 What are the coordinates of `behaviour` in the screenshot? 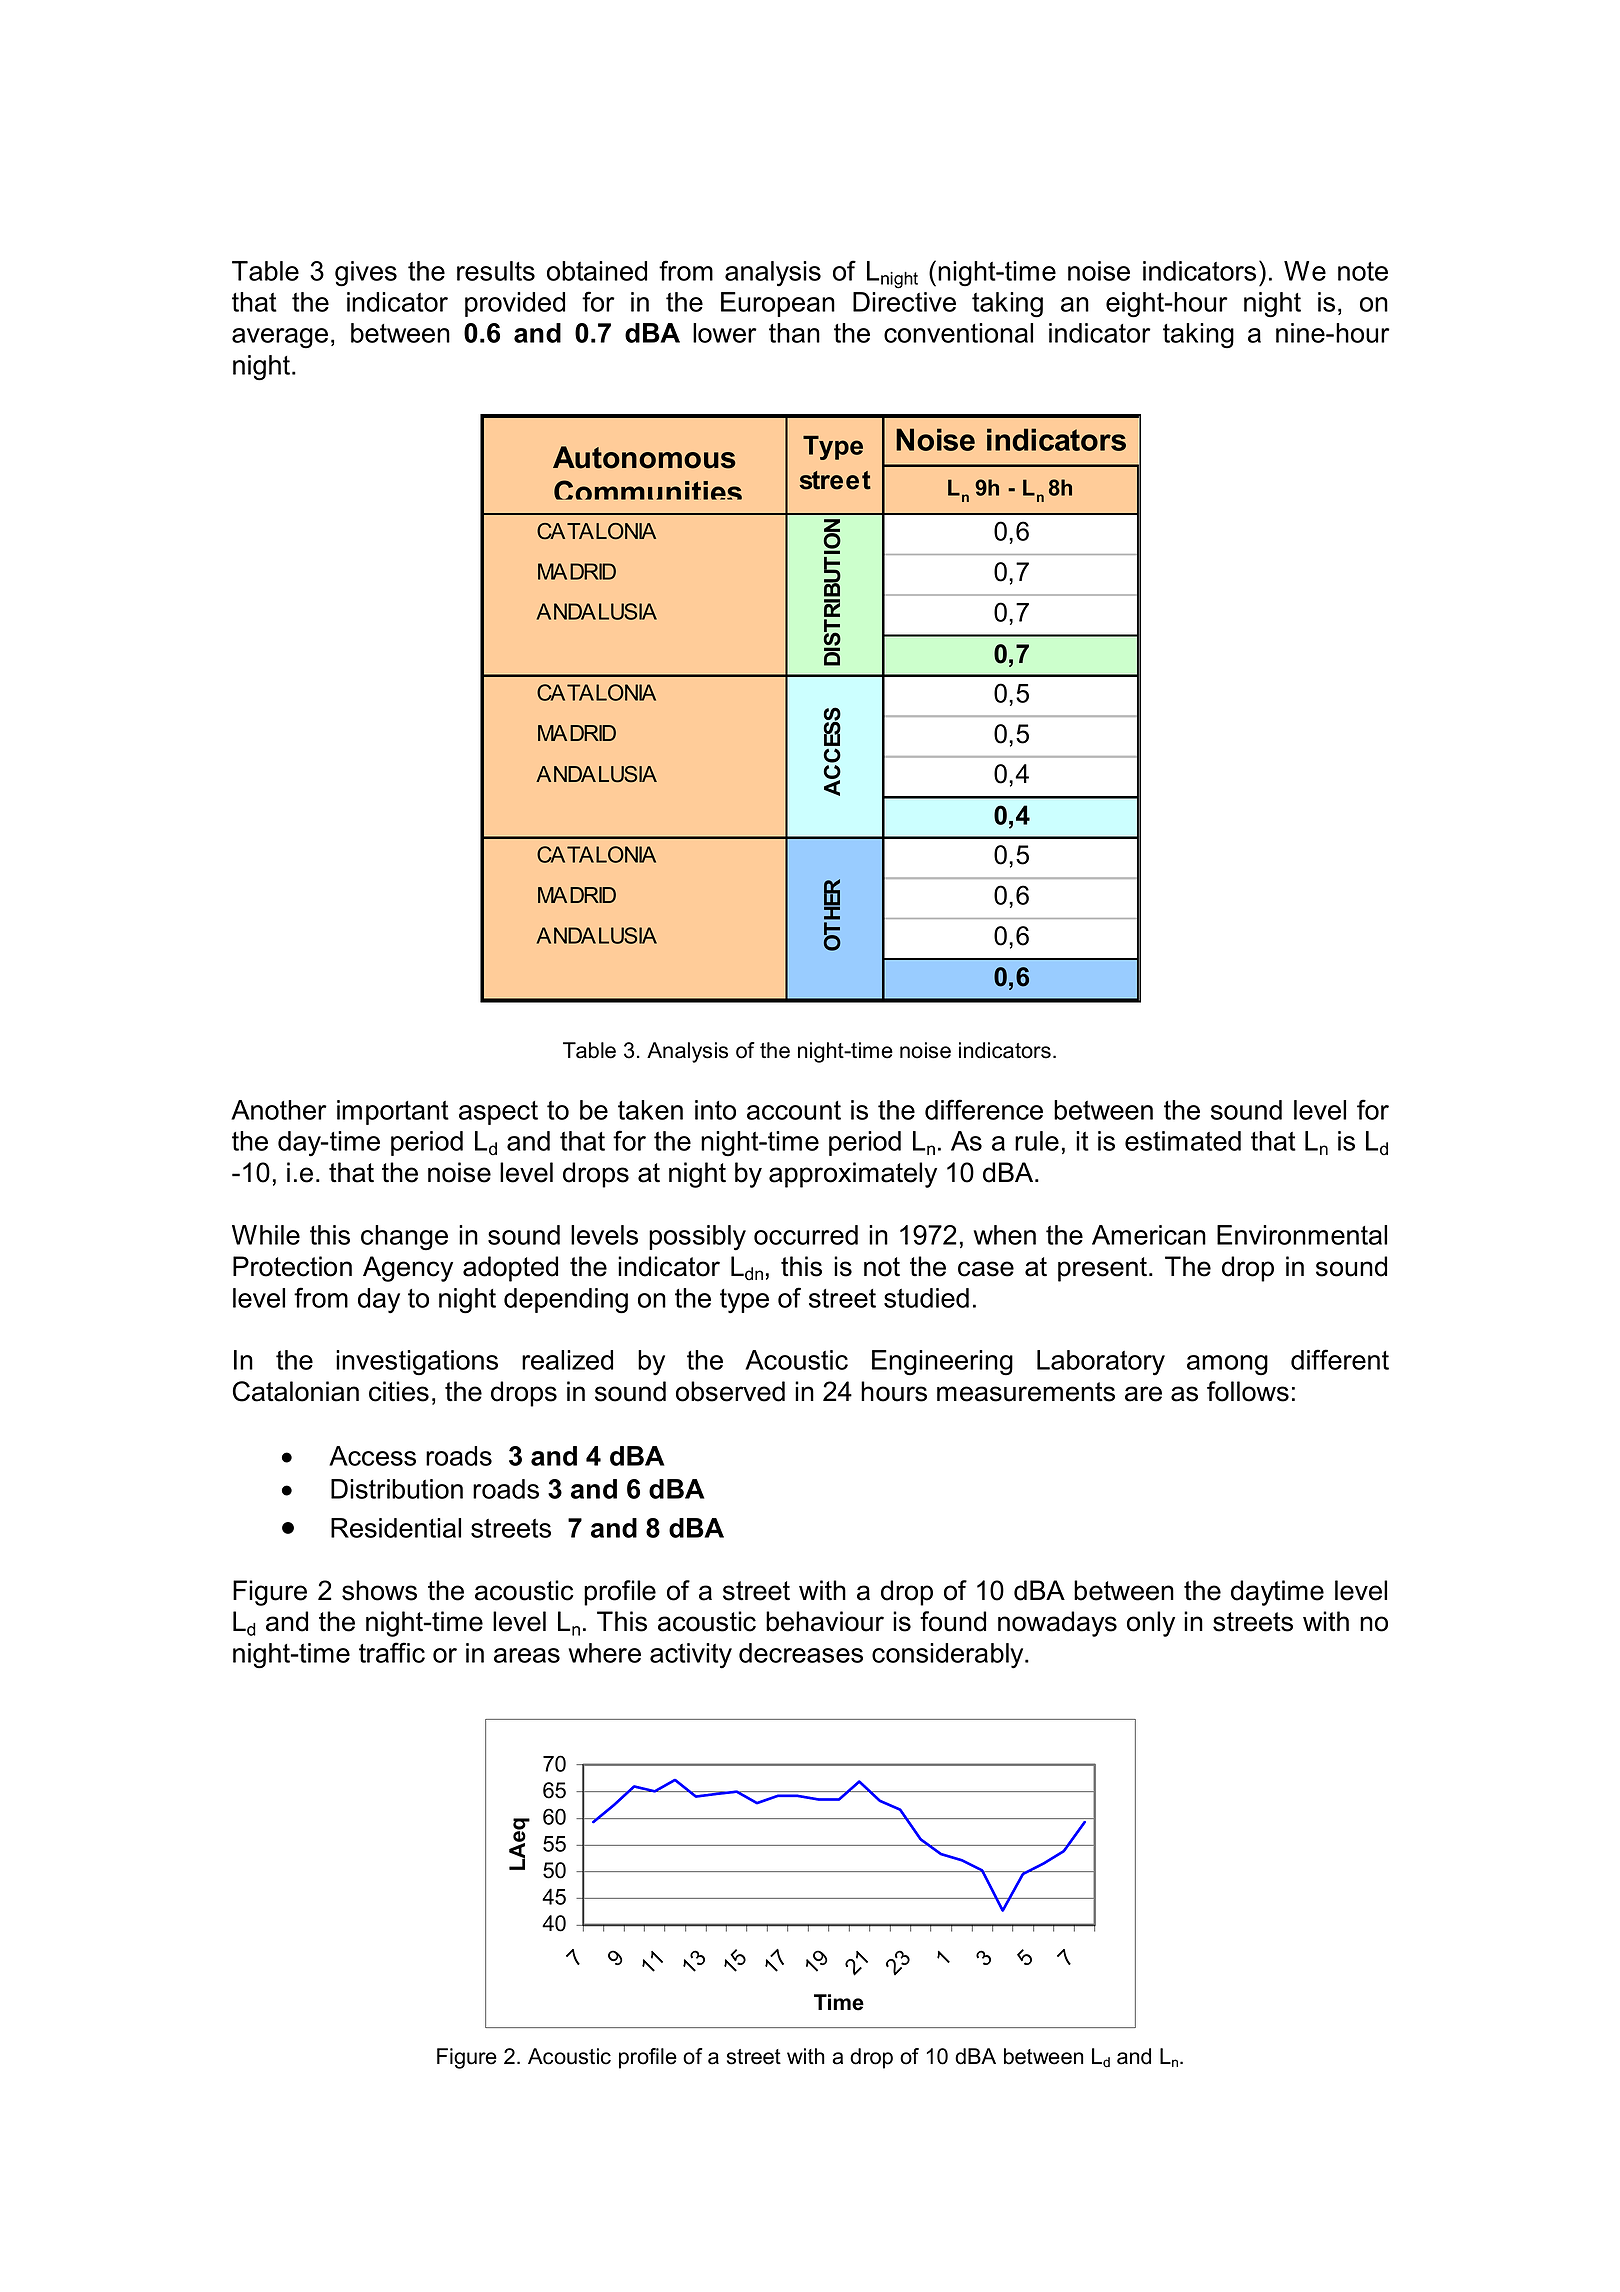 It's located at (825, 1621).
